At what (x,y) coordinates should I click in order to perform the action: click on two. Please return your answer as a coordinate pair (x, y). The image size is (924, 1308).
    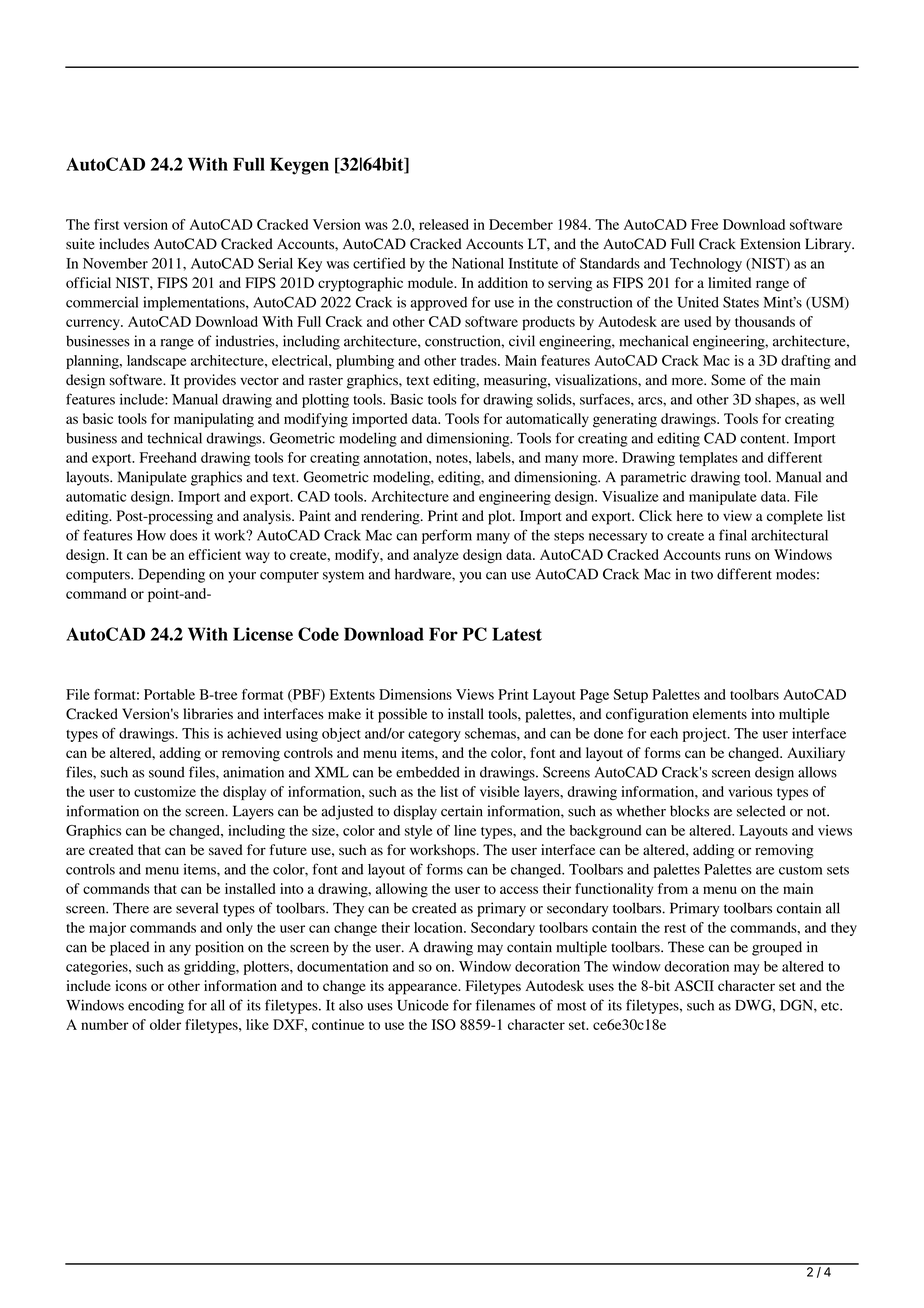
    Looking at the image, I should click on (702, 575).
